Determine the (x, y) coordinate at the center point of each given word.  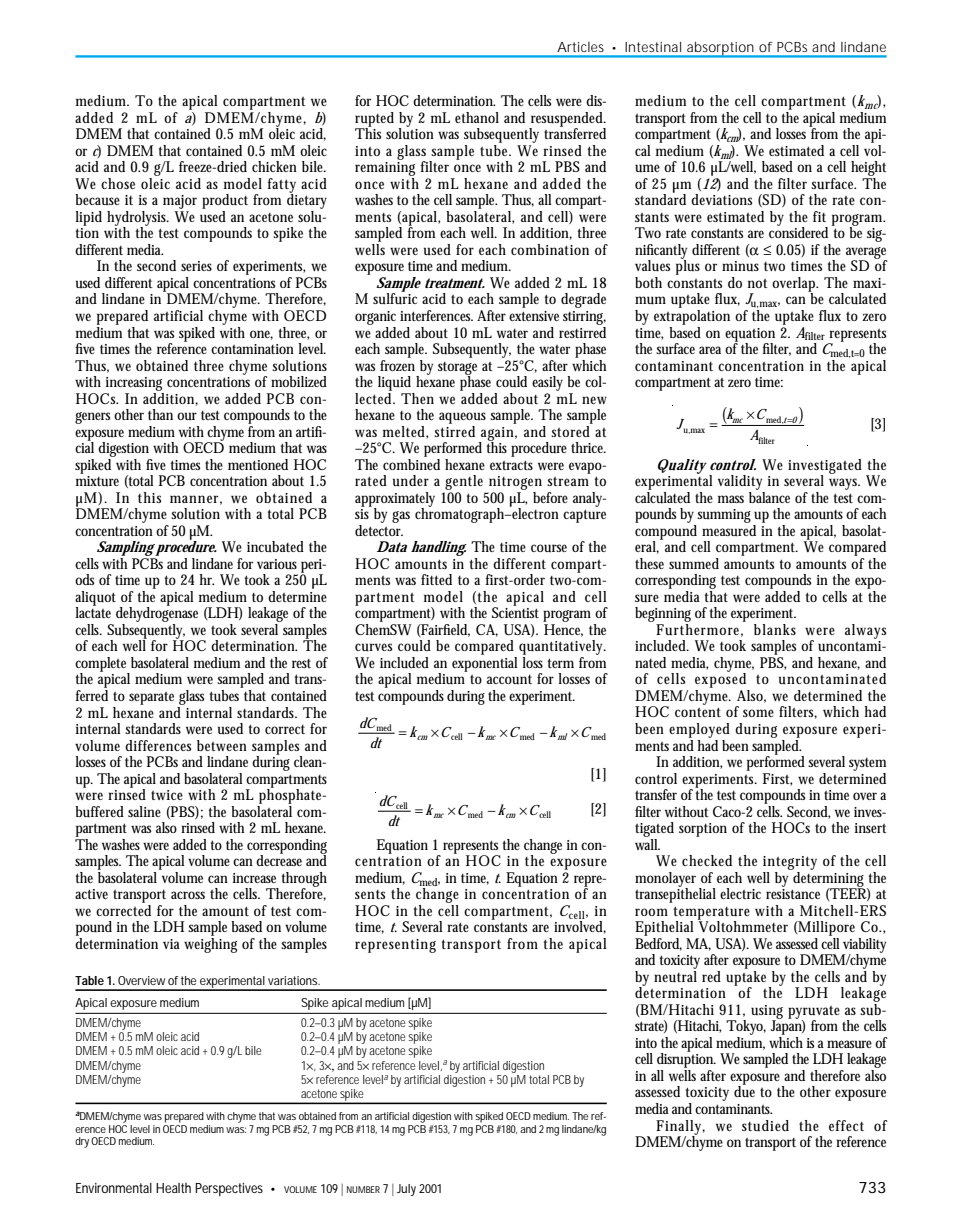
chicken (274, 166)
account (509, 679)
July (406, 1190)
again (498, 435)
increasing (134, 384)
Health (173, 1188)
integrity (790, 863)
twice (167, 795)
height (869, 170)
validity (740, 482)
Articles (581, 47)
